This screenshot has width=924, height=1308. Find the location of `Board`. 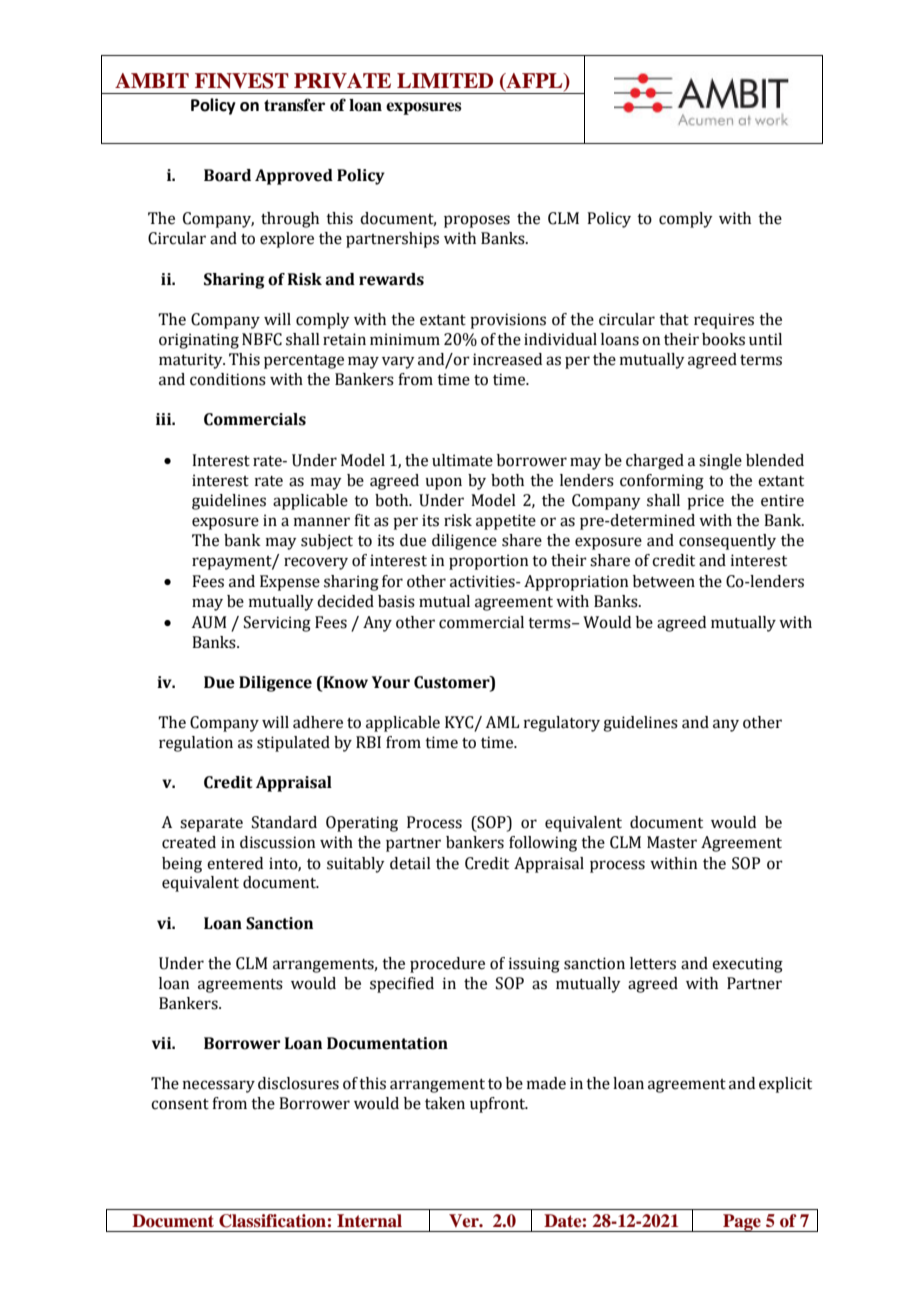

Board is located at coordinates (227, 175).
